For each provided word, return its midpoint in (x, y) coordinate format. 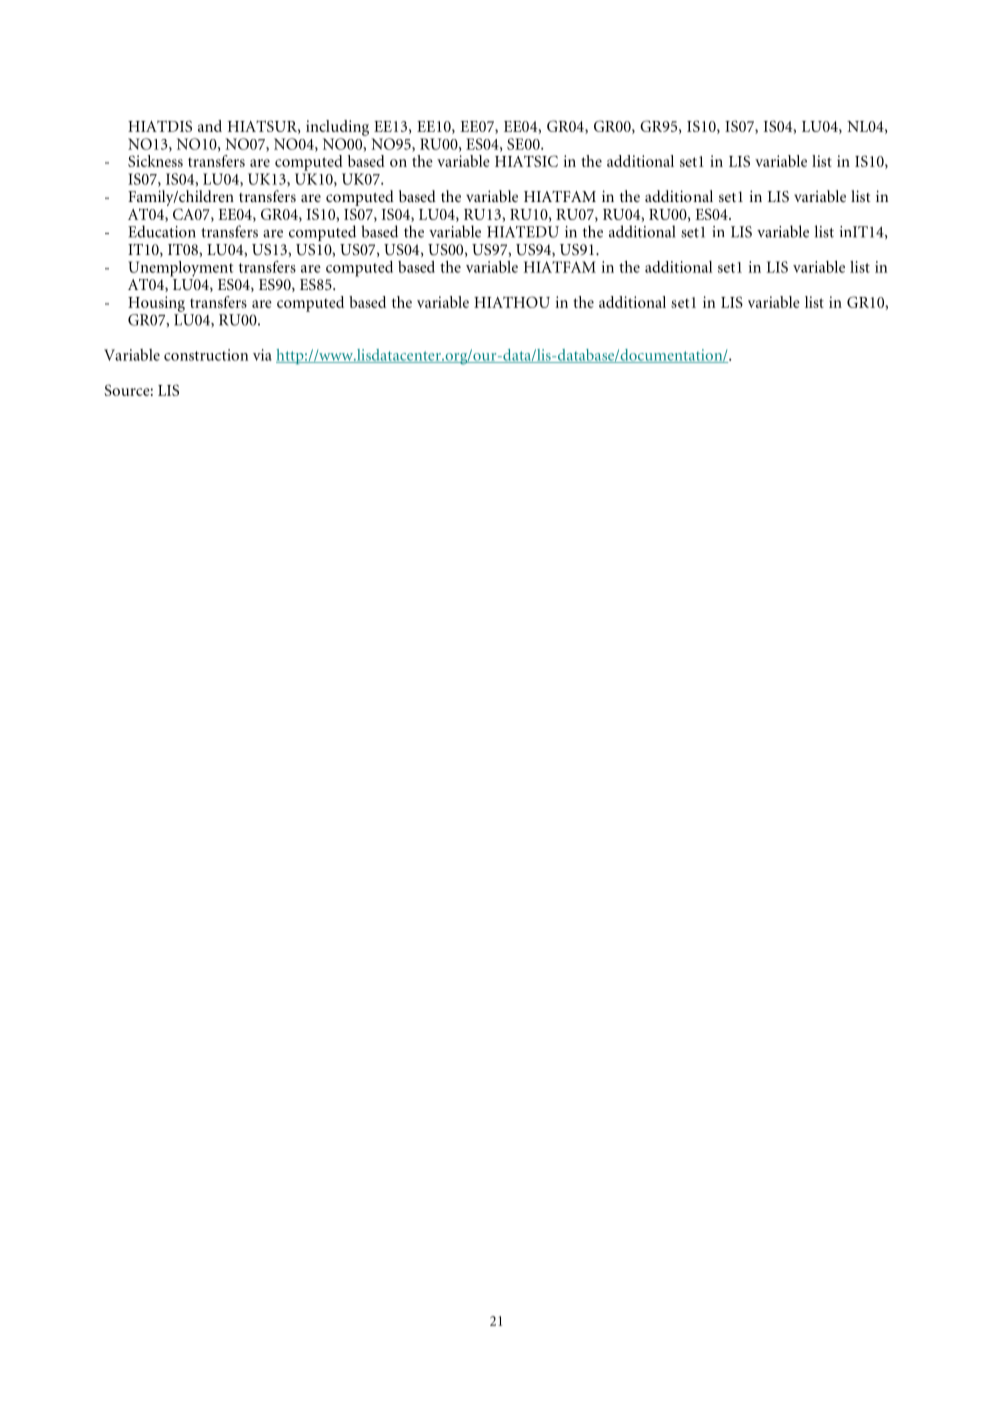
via (262, 355)
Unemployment (180, 269)
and (210, 126)
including (337, 128)
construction (206, 355)
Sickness (155, 161)
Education (162, 231)
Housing (156, 304)
